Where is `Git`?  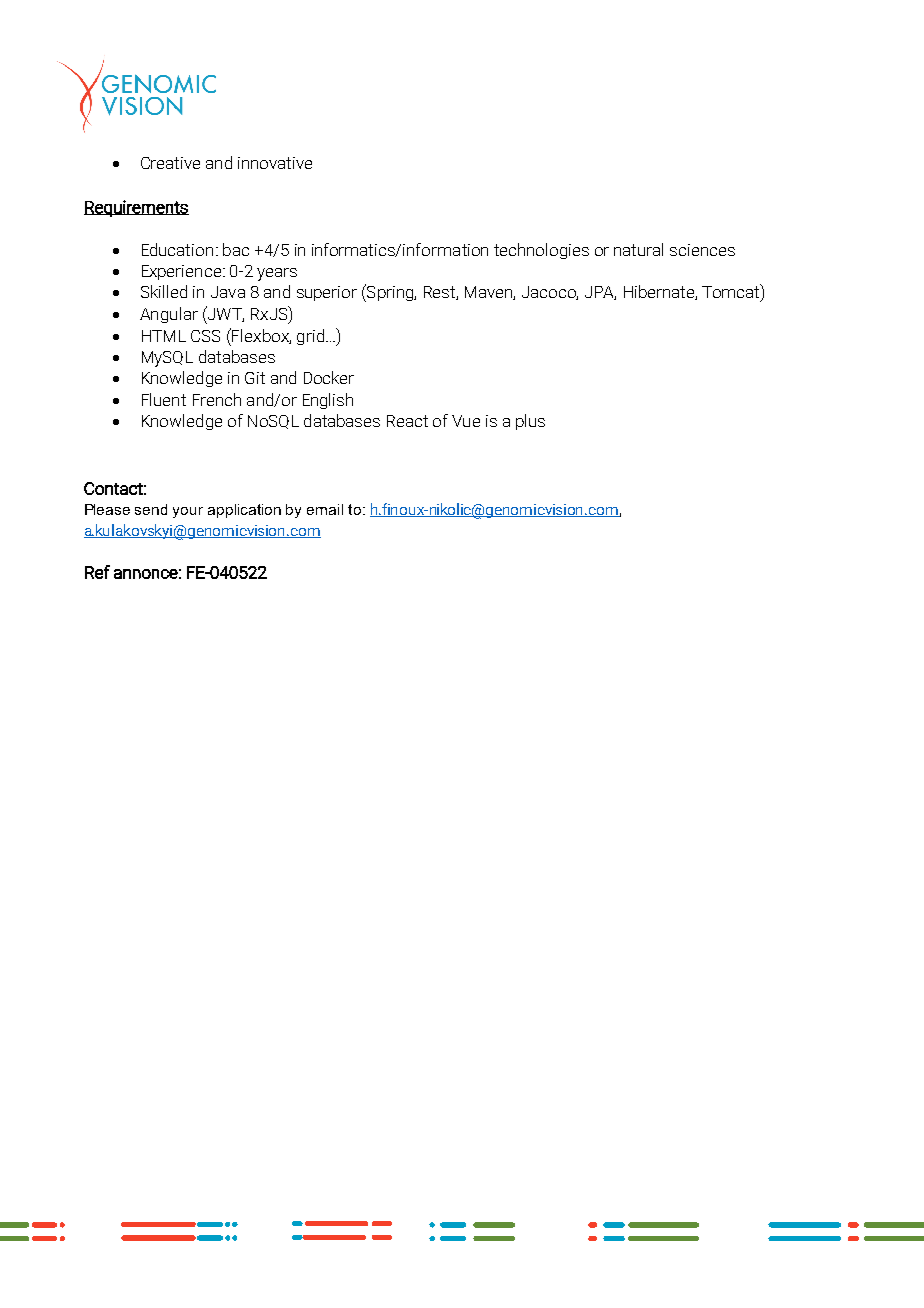 Git is located at coordinates (255, 378).
